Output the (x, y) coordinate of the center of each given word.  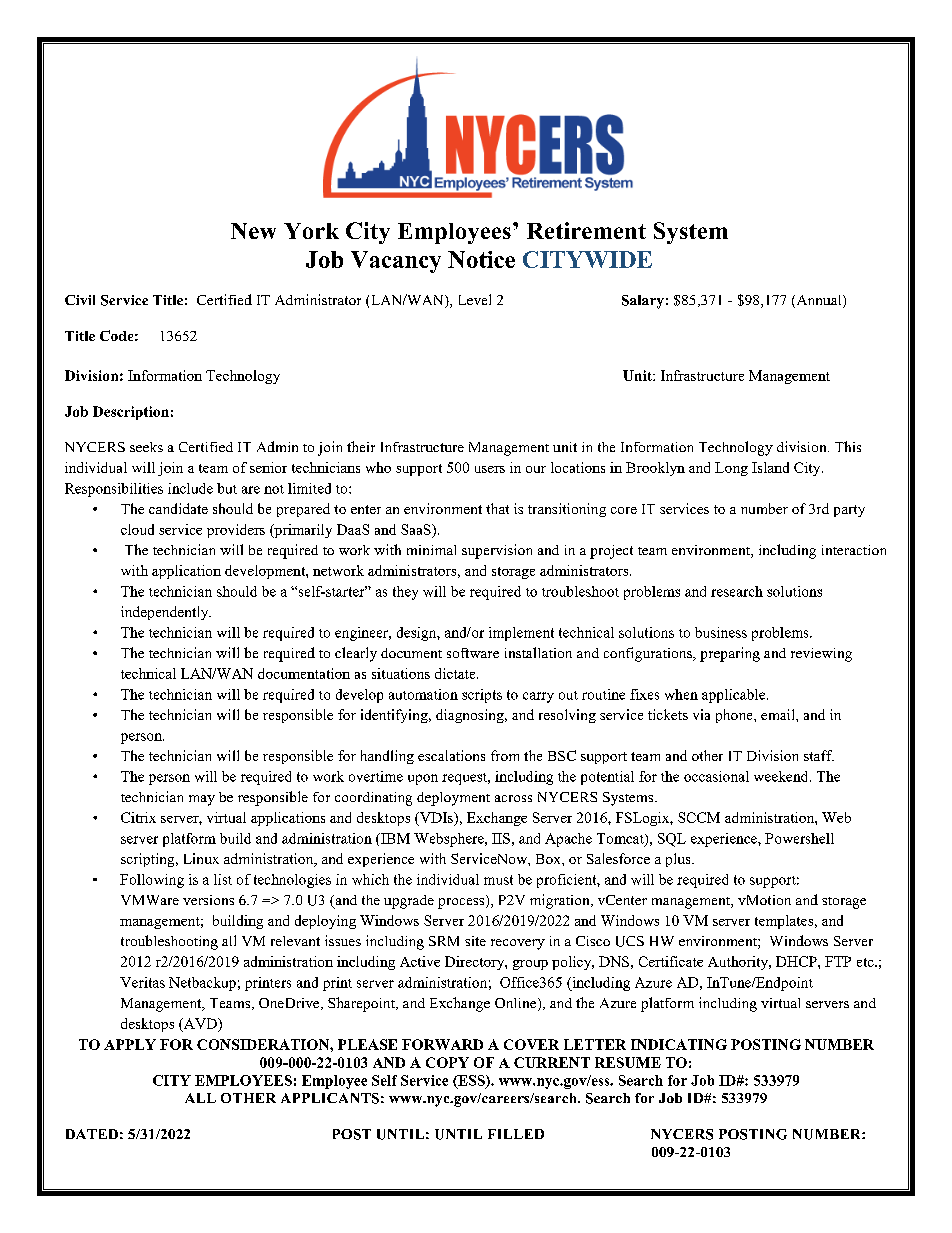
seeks (146, 447)
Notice (481, 259)
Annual (819, 301)
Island (770, 467)
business (721, 632)
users (490, 469)
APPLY (130, 1044)
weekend (782, 776)
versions (208, 900)
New (253, 231)
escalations (451, 755)
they (405, 593)
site (475, 941)
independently (166, 613)
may (202, 800)
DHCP (797, 961)
